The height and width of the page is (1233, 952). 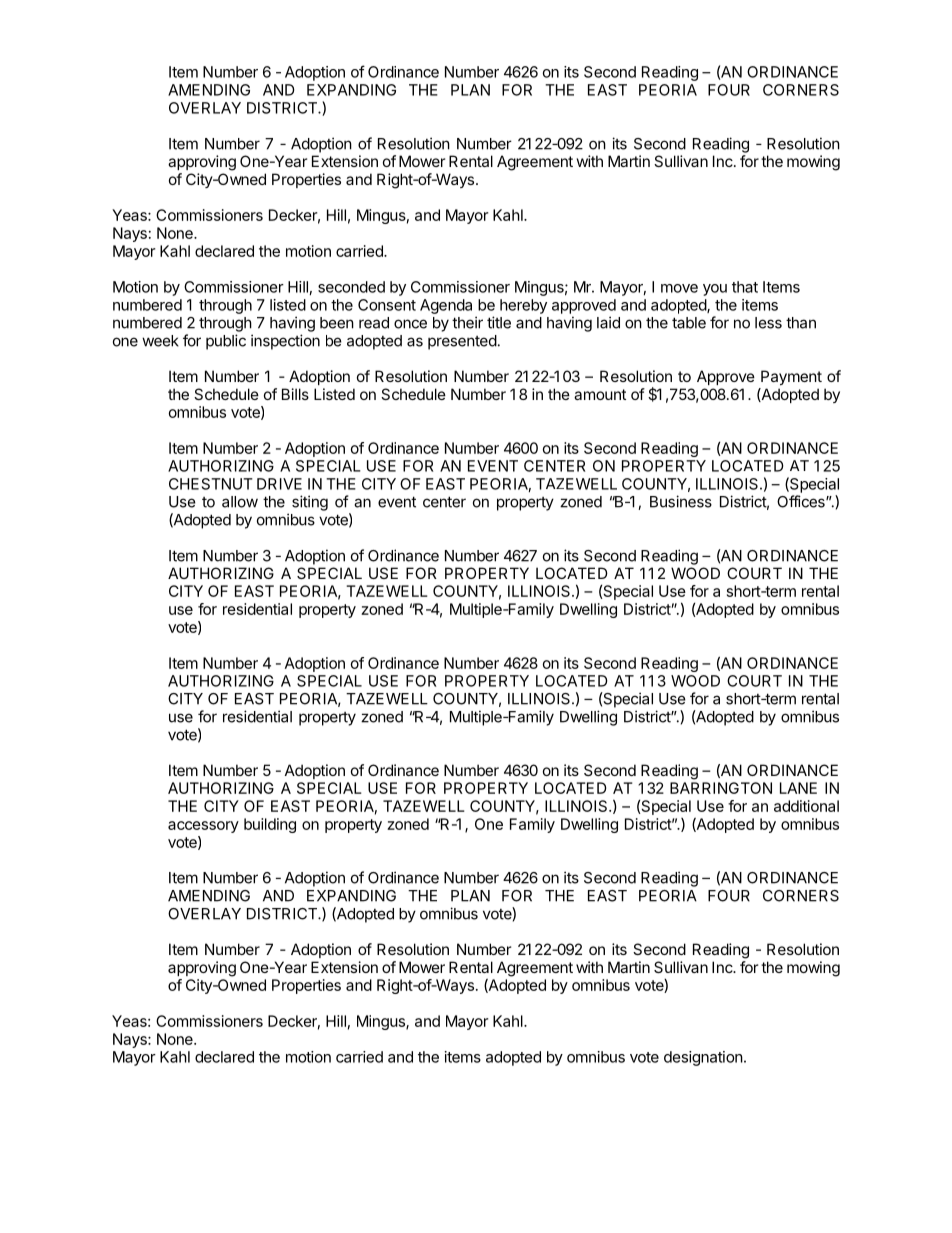 What do you see at coordinates (721, 788) in the page?
I see `BARRINGTON` at bounding box center [721, 788].
